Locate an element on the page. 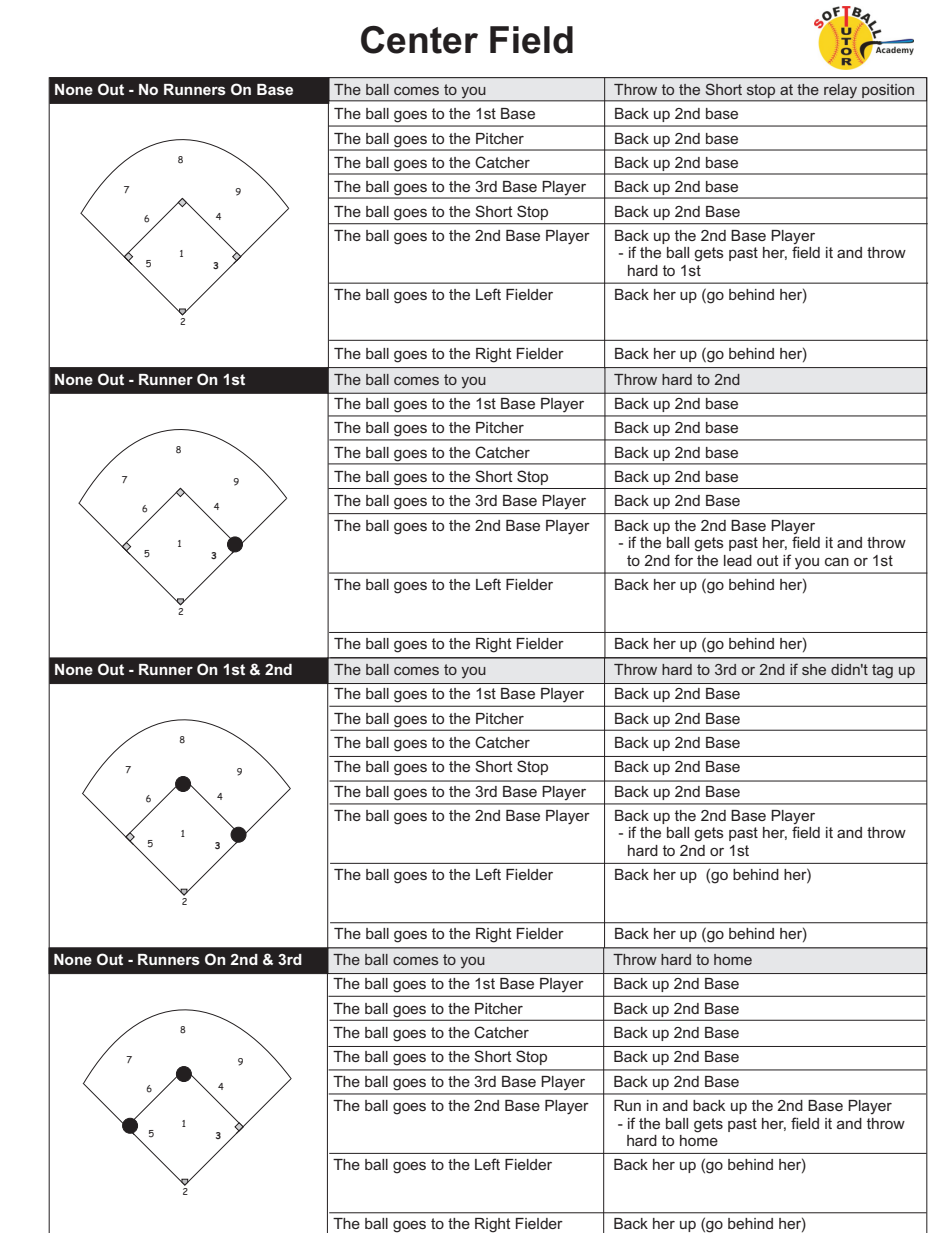 This image has width=952, height=1233. can is located at coordinates (837, 561).
